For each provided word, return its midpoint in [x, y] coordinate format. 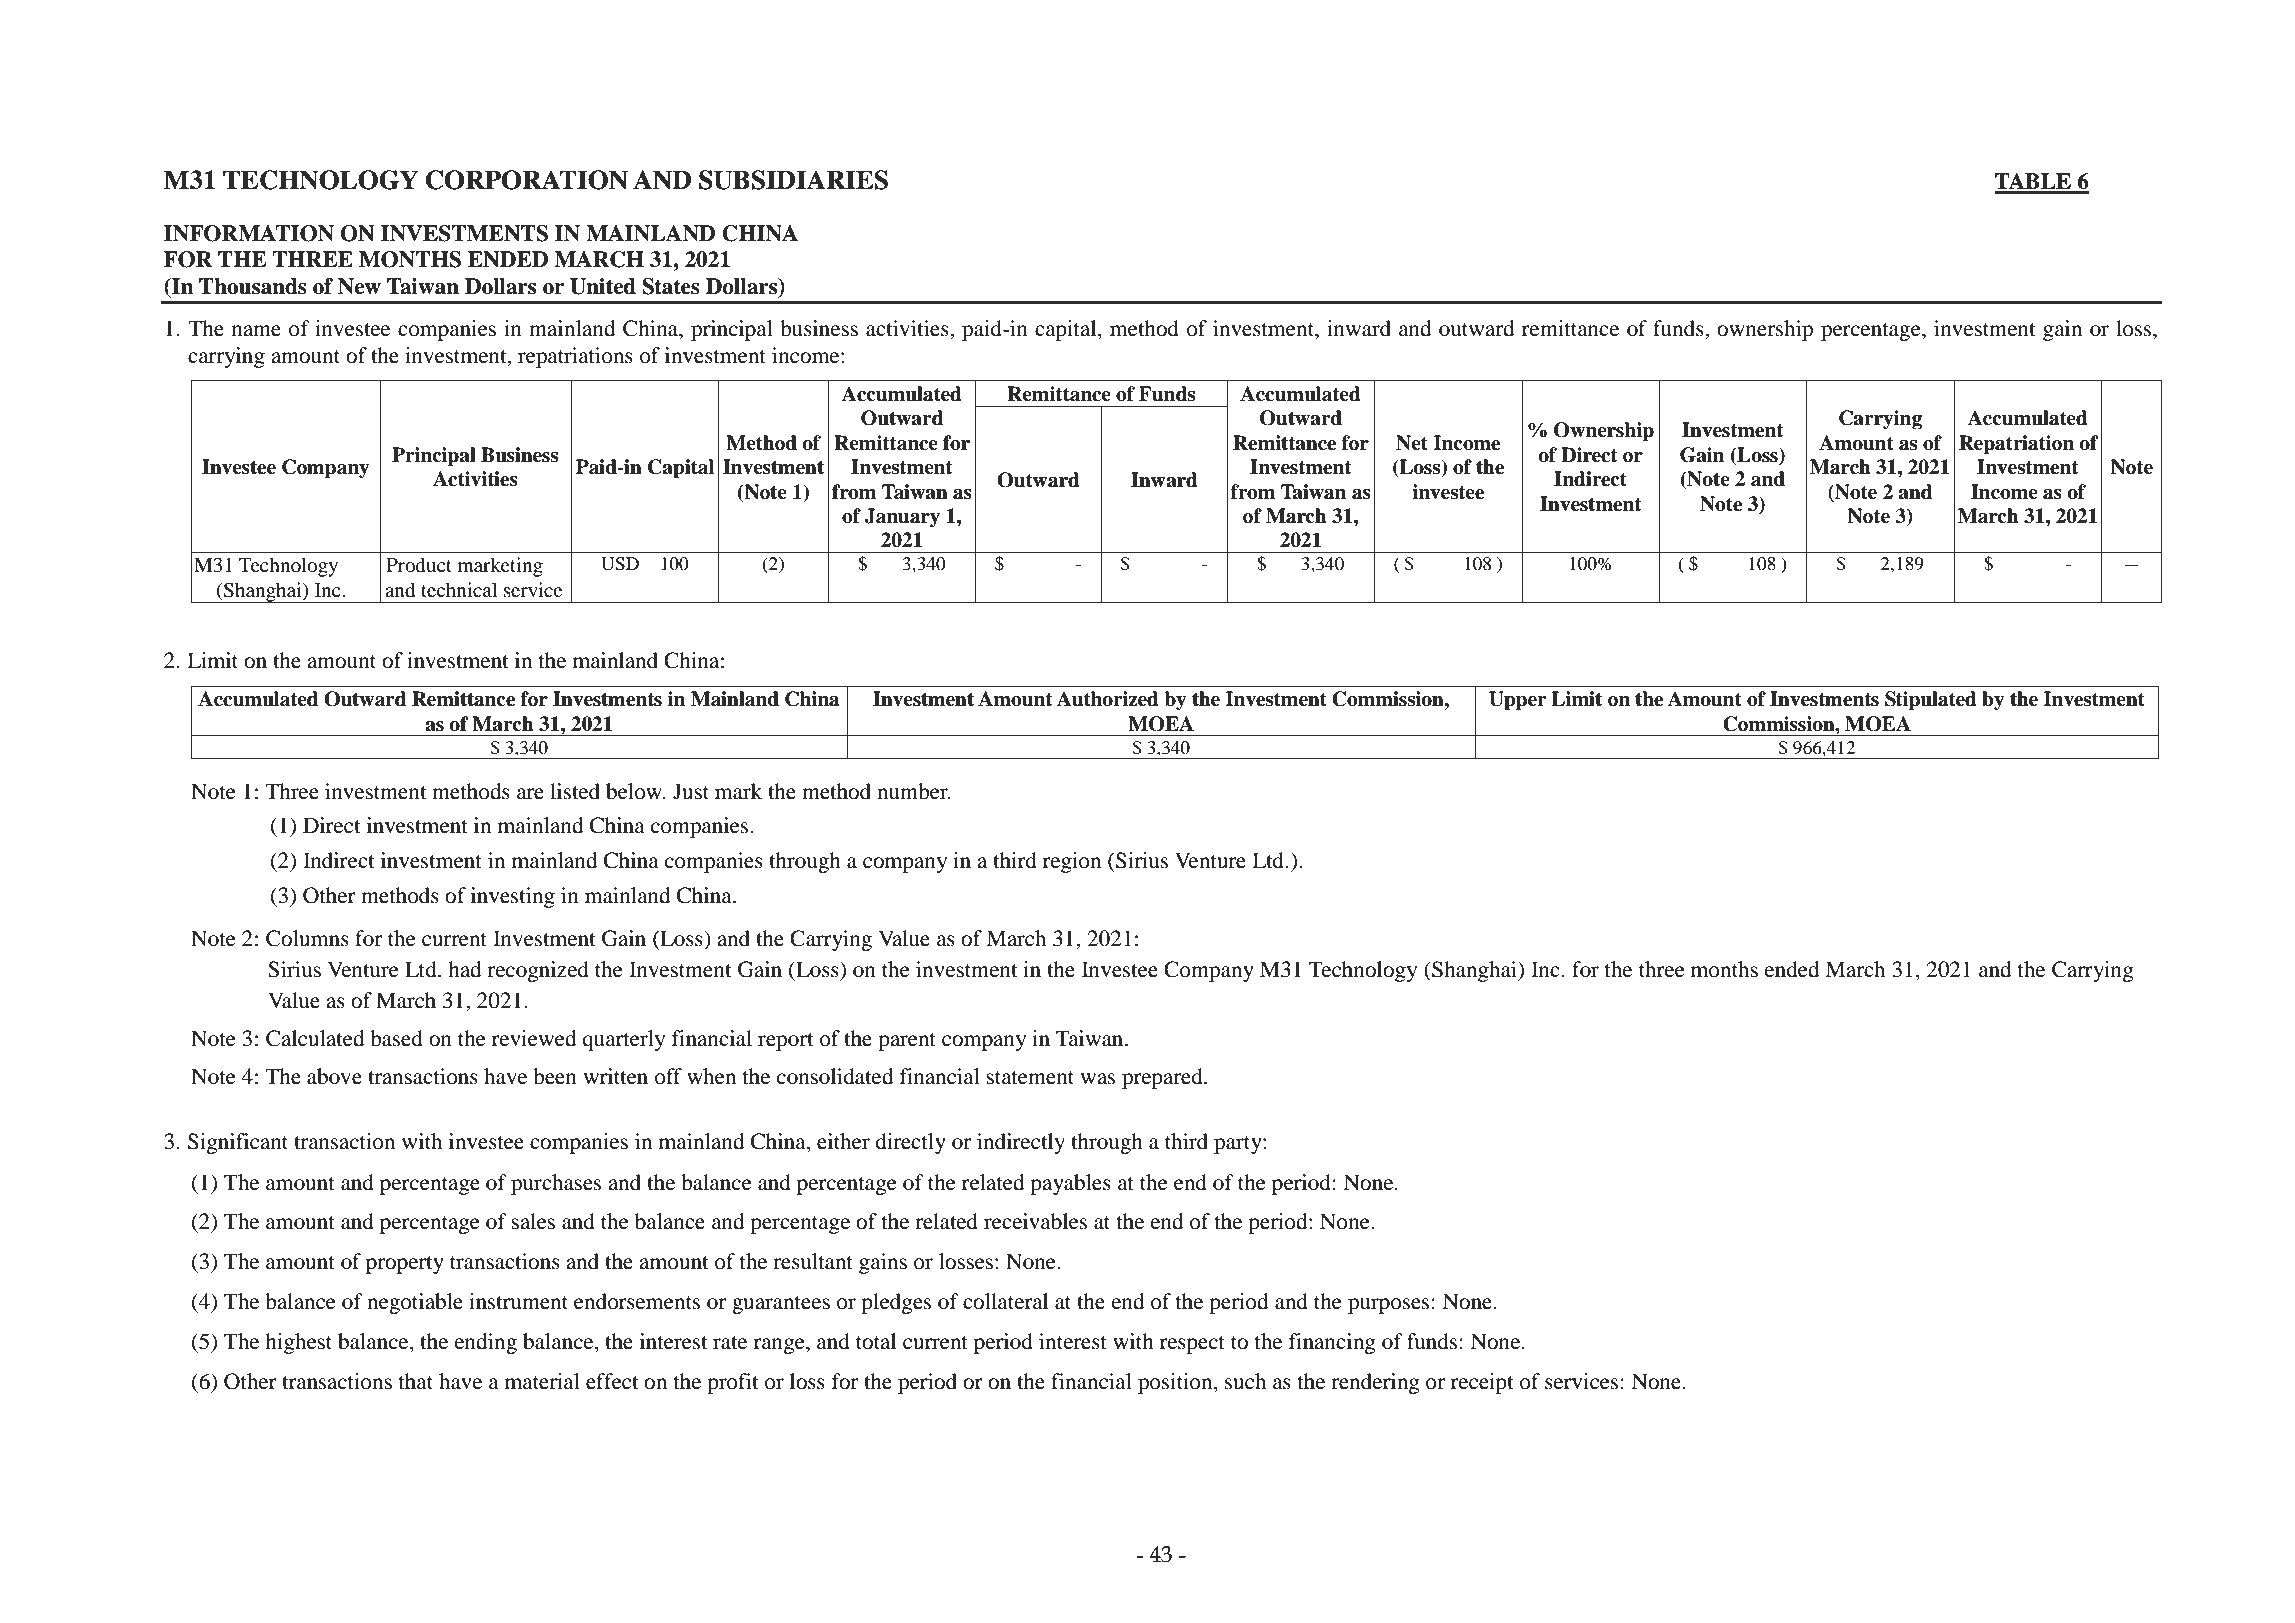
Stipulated [1931, 701]
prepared [1163, 1078]
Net [1412, 443]
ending [486, 1343]
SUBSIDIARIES [793, 180]
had [464, 969]
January [902, 518]
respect [1192, 1345]
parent [907, 1042]
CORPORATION [527, 180]
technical [459, 589]
